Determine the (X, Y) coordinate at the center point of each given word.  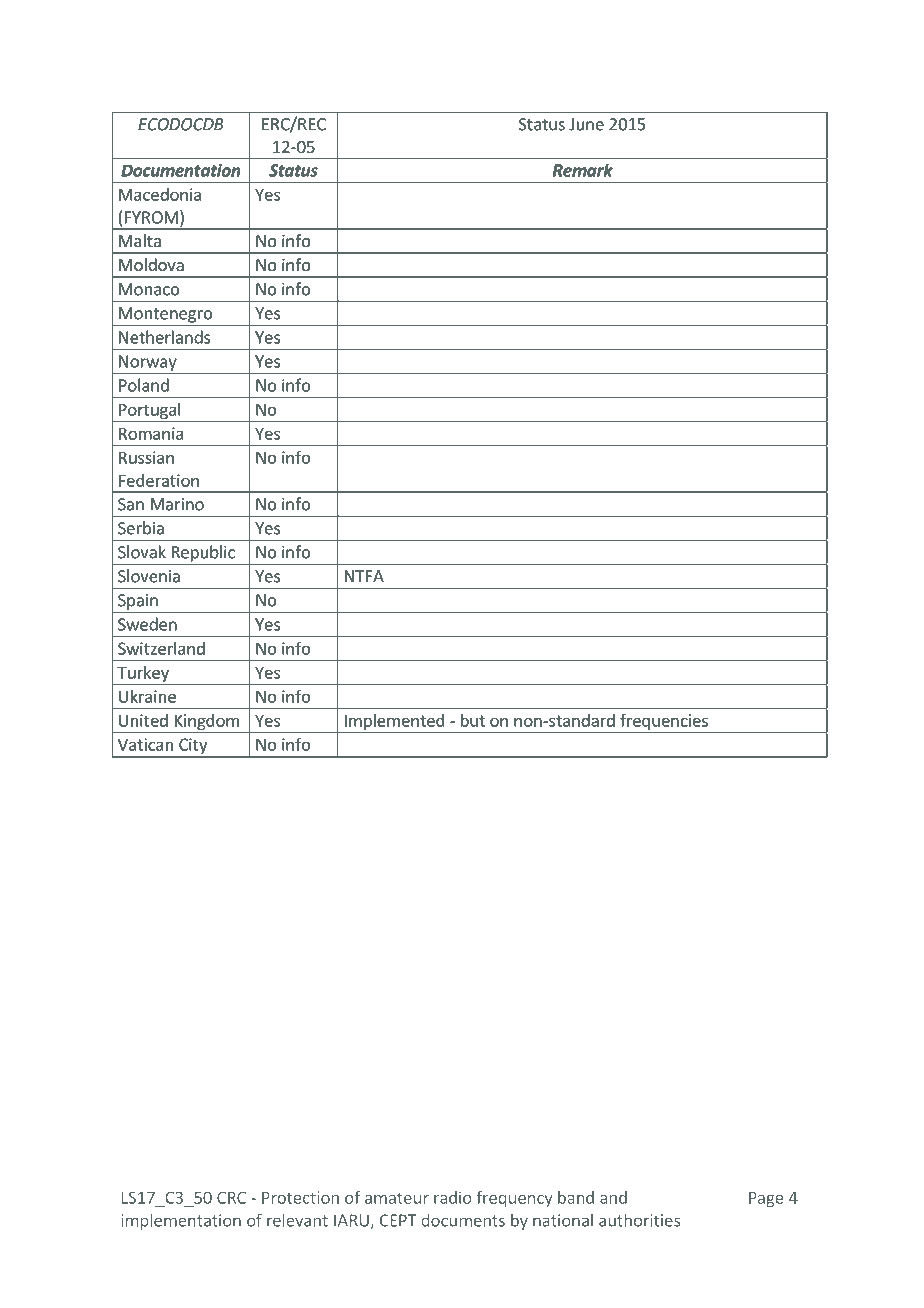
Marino (177, 504)
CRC (231, 1197)
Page (766, 1199)
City (193, 747)
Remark (583, 170)
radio (453, 1197)
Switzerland (161, 648)
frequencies (664, 723)
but (473, 720)
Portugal (150, 411)
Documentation (181, 170)
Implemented (394, 723)
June (586, 124)
